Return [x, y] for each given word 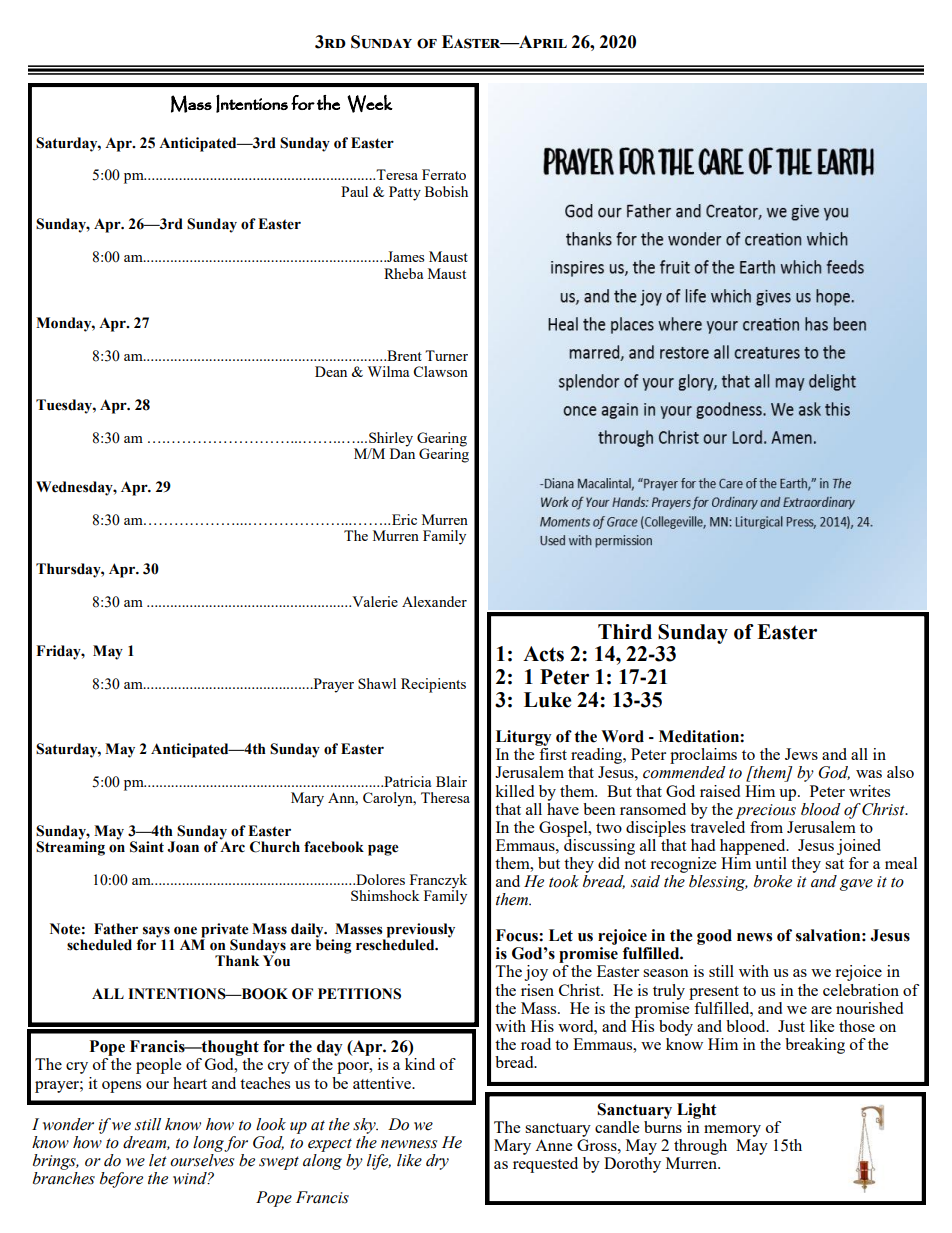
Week [370, 104]
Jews [801, 754]
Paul [354, 191]
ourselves [202, 1160]
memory [732, 1131]
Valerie [374, 601]
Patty [405, 193]
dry [437, 1162]
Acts [543, 654]
